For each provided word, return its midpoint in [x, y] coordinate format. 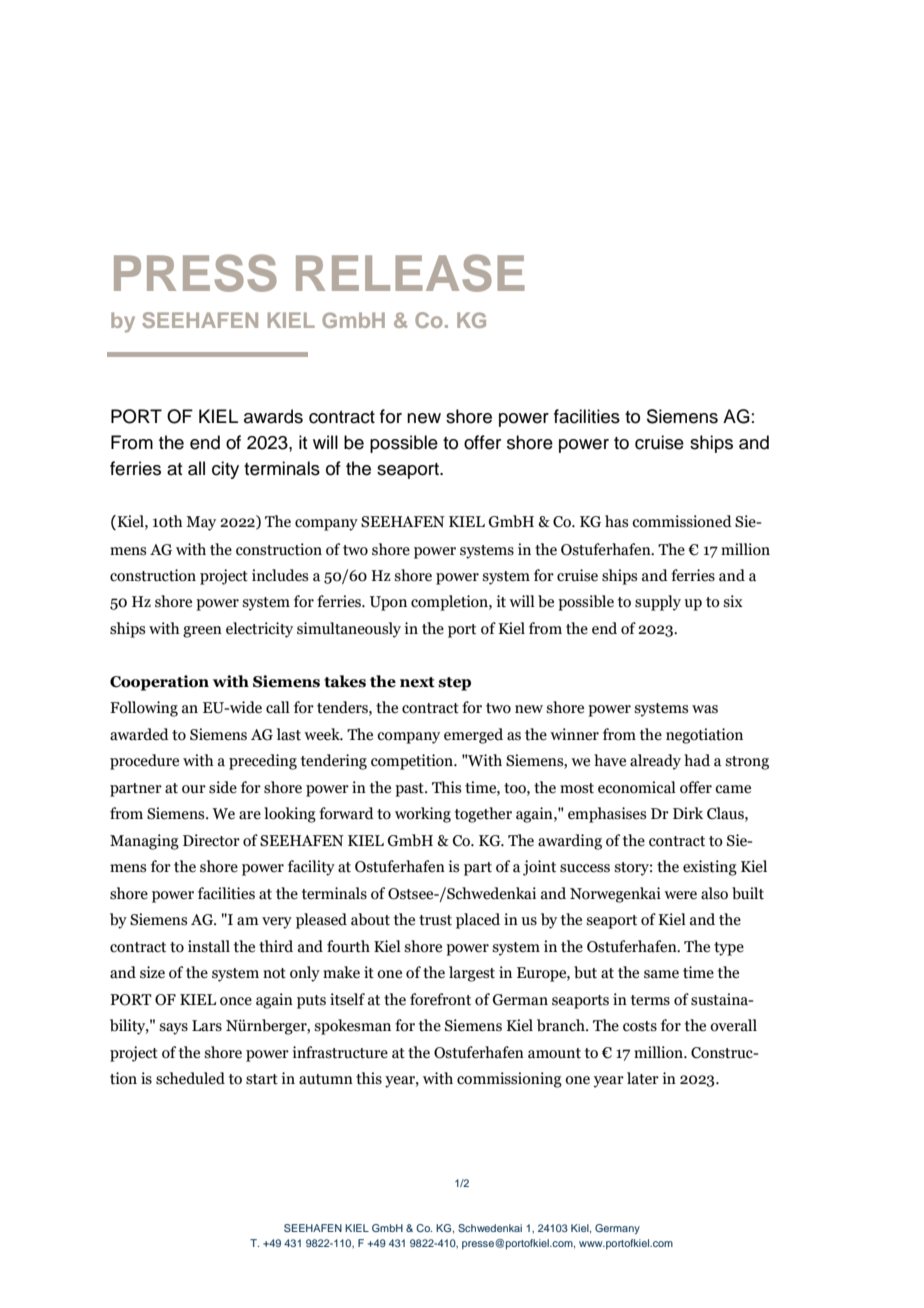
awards [273, 416]
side [223, 787]
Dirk [688, 813]
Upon [388, 603]
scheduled [190, 1078]
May [201, 523]
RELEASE [410, 273]
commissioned [682, 521]
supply [658, 603]
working [423, 815]
